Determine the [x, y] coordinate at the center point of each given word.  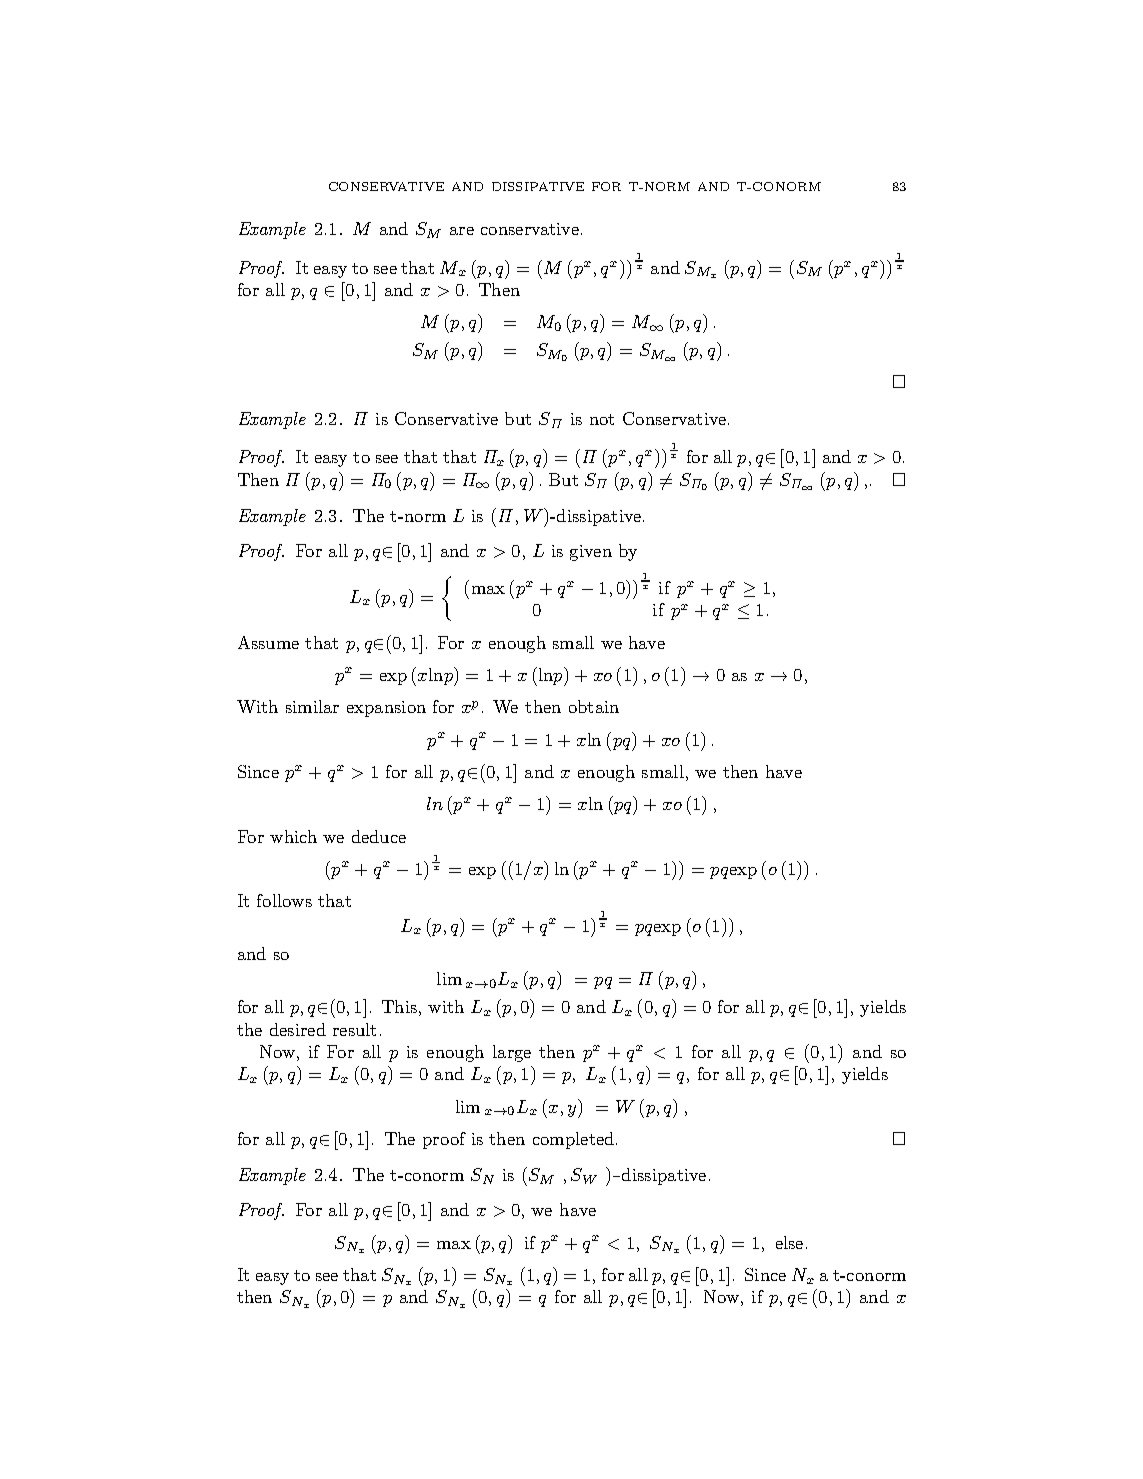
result [354, 1029]
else [789, 1242]
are [462, 231]
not [602, 419]
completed [573, 1140]
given [591, 553]
